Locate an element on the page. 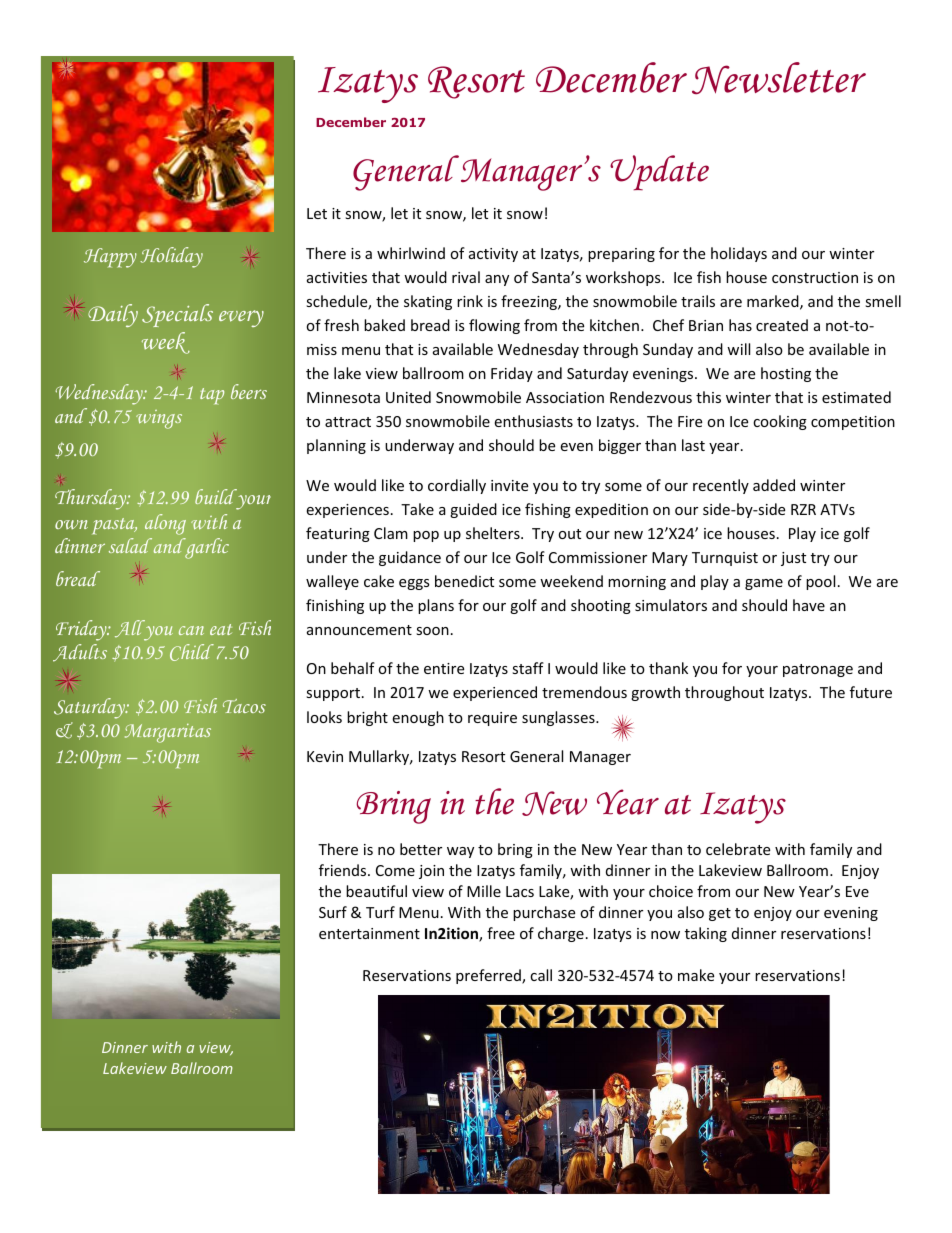 This image has height=1233, width=952. Surf is located at coordinates (333, 912).
